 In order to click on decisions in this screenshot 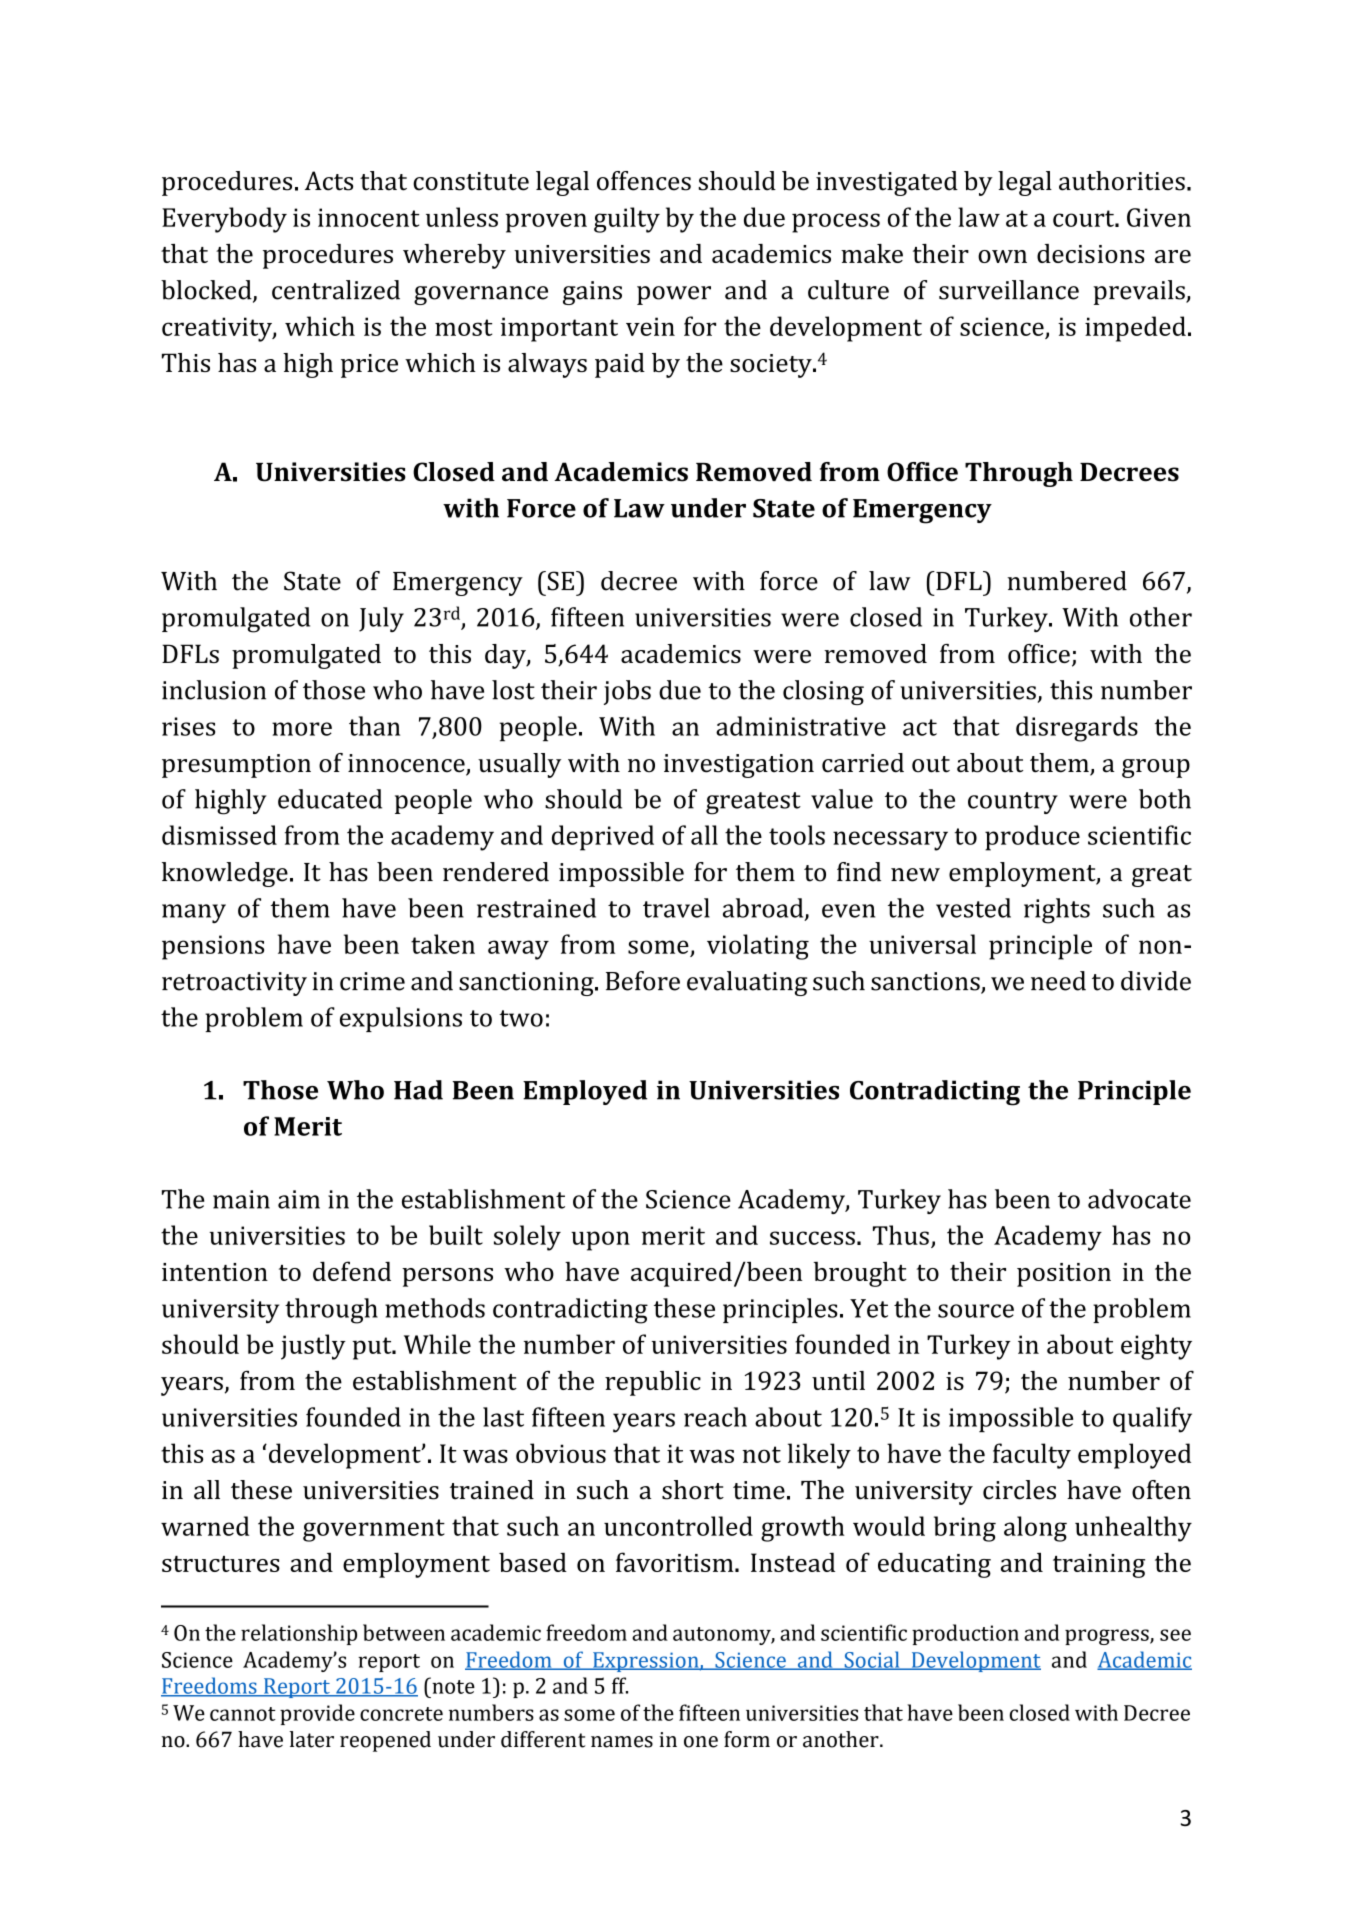, I will do `click(1091, 253)`.
